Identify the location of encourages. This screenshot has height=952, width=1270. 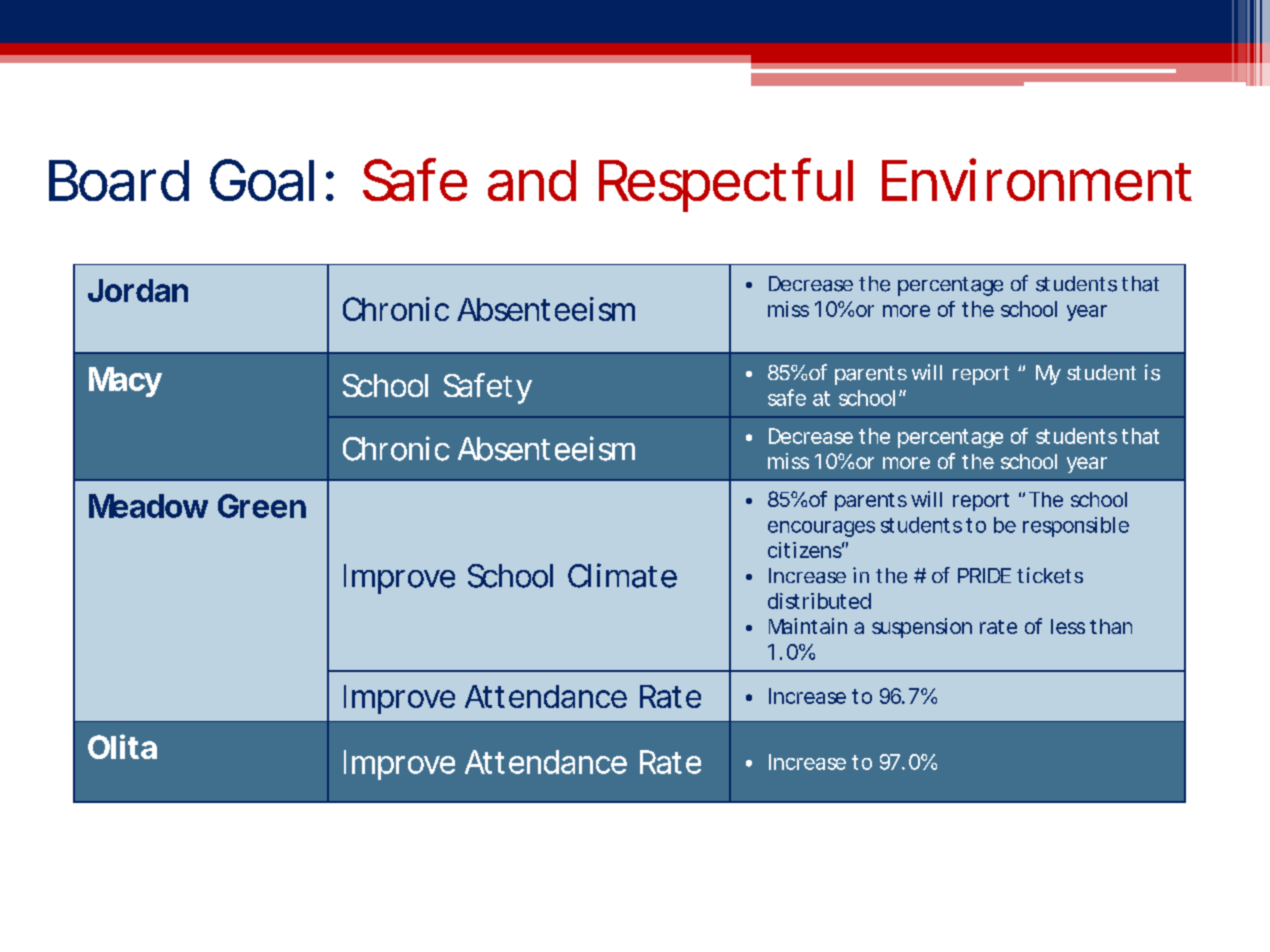
(821, 529).
